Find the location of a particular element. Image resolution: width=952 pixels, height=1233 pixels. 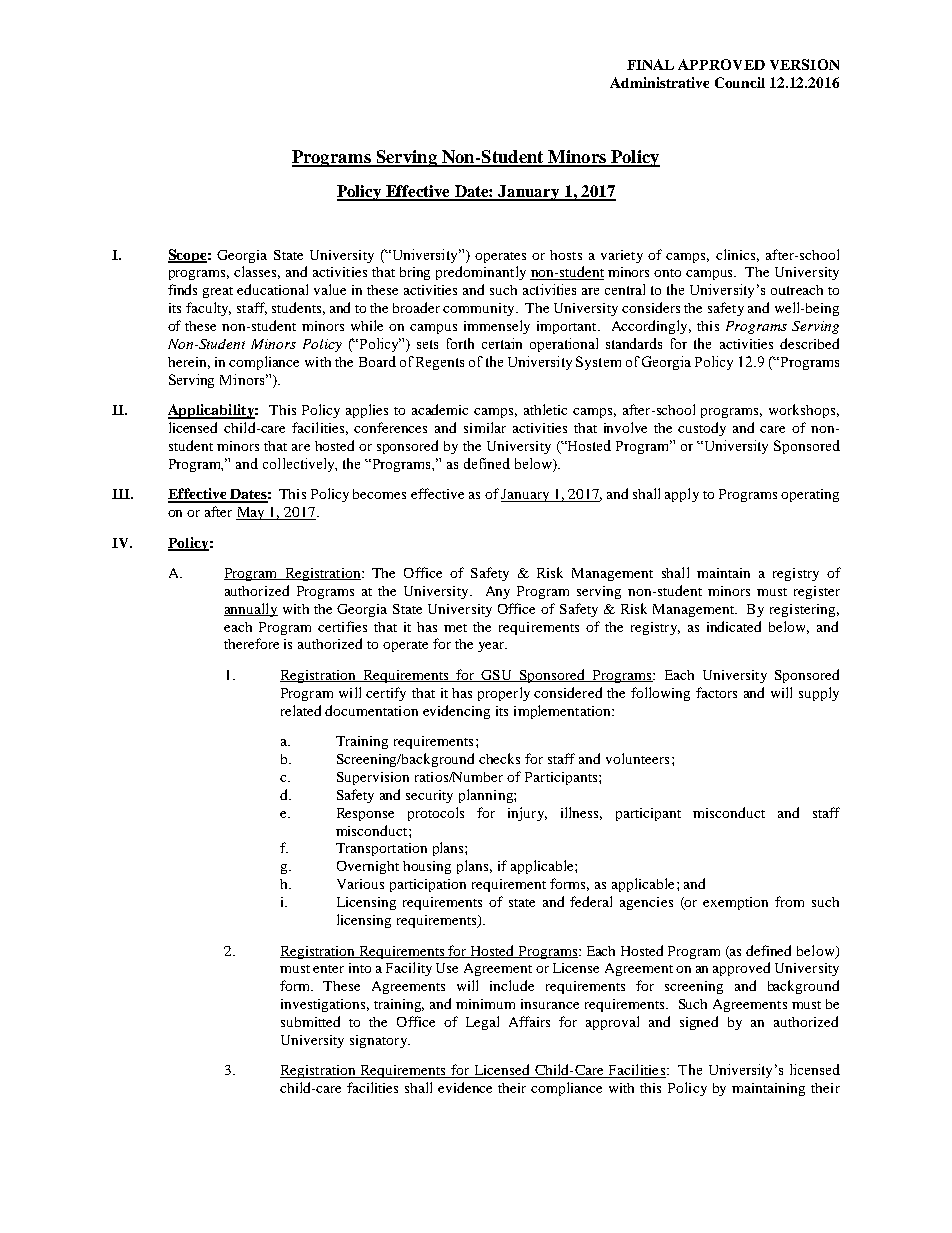

FINAL is located at coordinates (650, 64).
